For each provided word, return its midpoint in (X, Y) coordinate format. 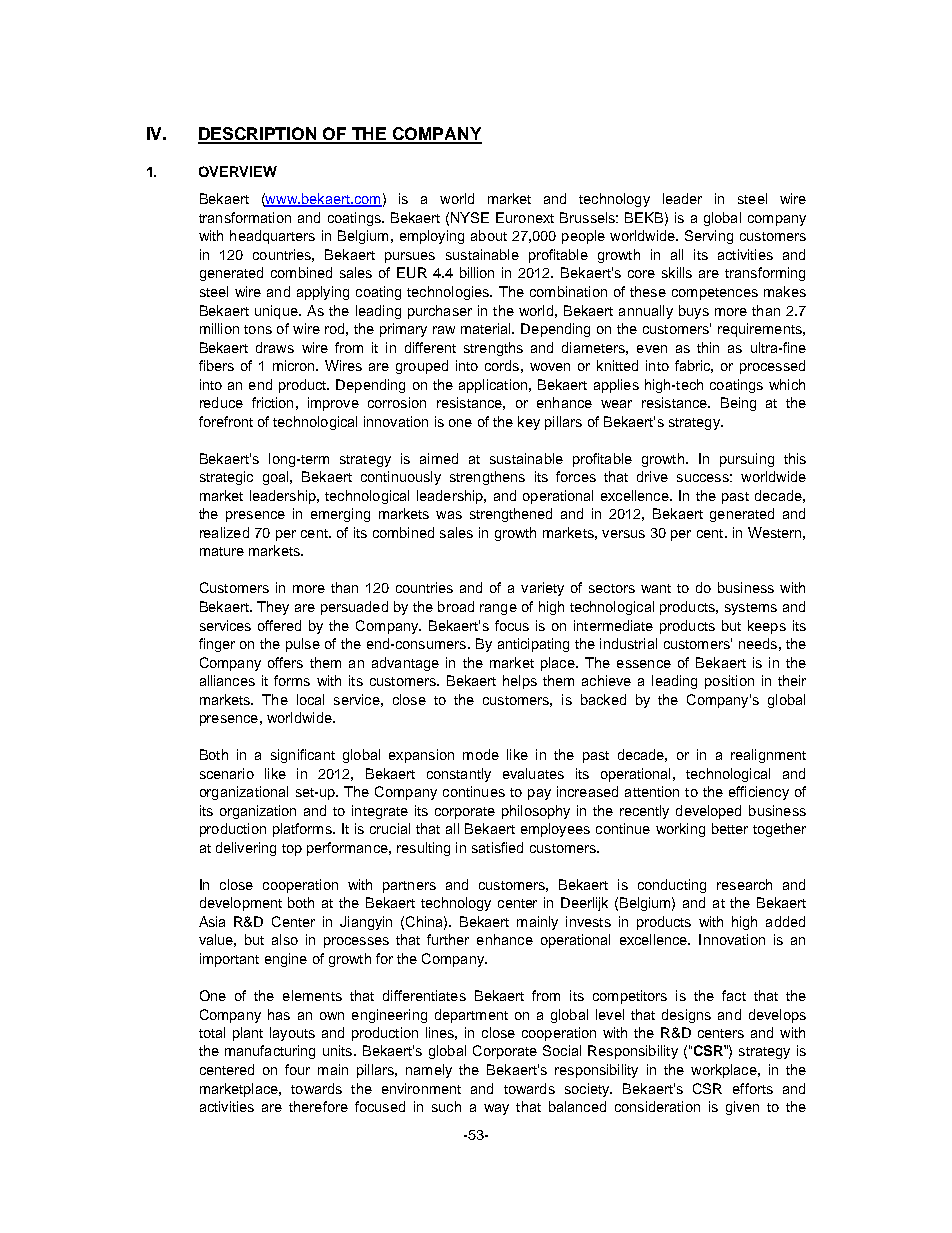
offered (279, 625)
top (292, 850)
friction (272, 402)
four (297, 1069)
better (730, 828)
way (496, 1109)
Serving (709, 237)
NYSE (470, 217)
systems (751, 609)
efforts (753, 1088)
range (498, 609)
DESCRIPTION (259, 135)
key (529, 423)
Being (738, 404)
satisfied (497, 847)
